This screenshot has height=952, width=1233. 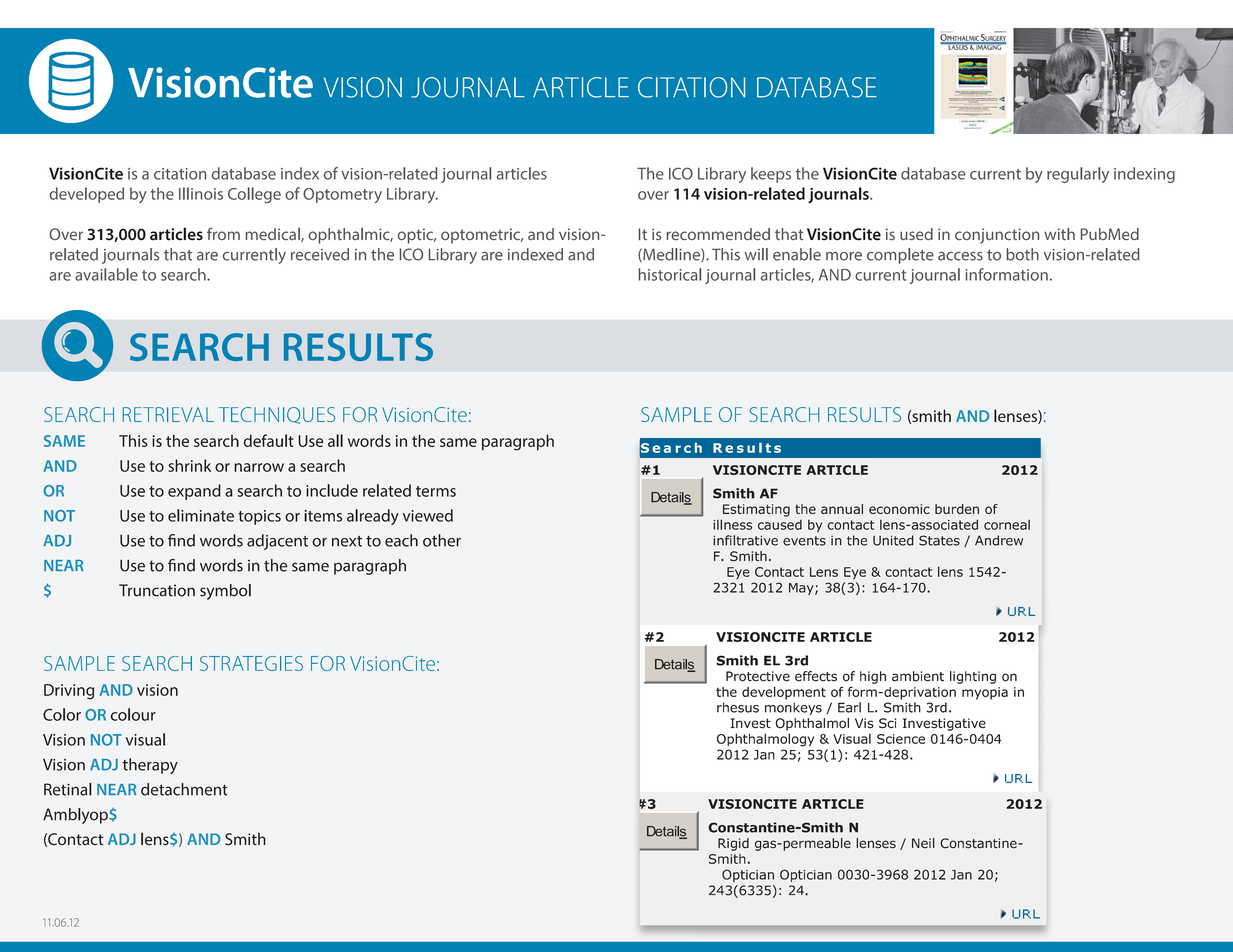 I want to click on Neil, so click(x=923, y=843).
